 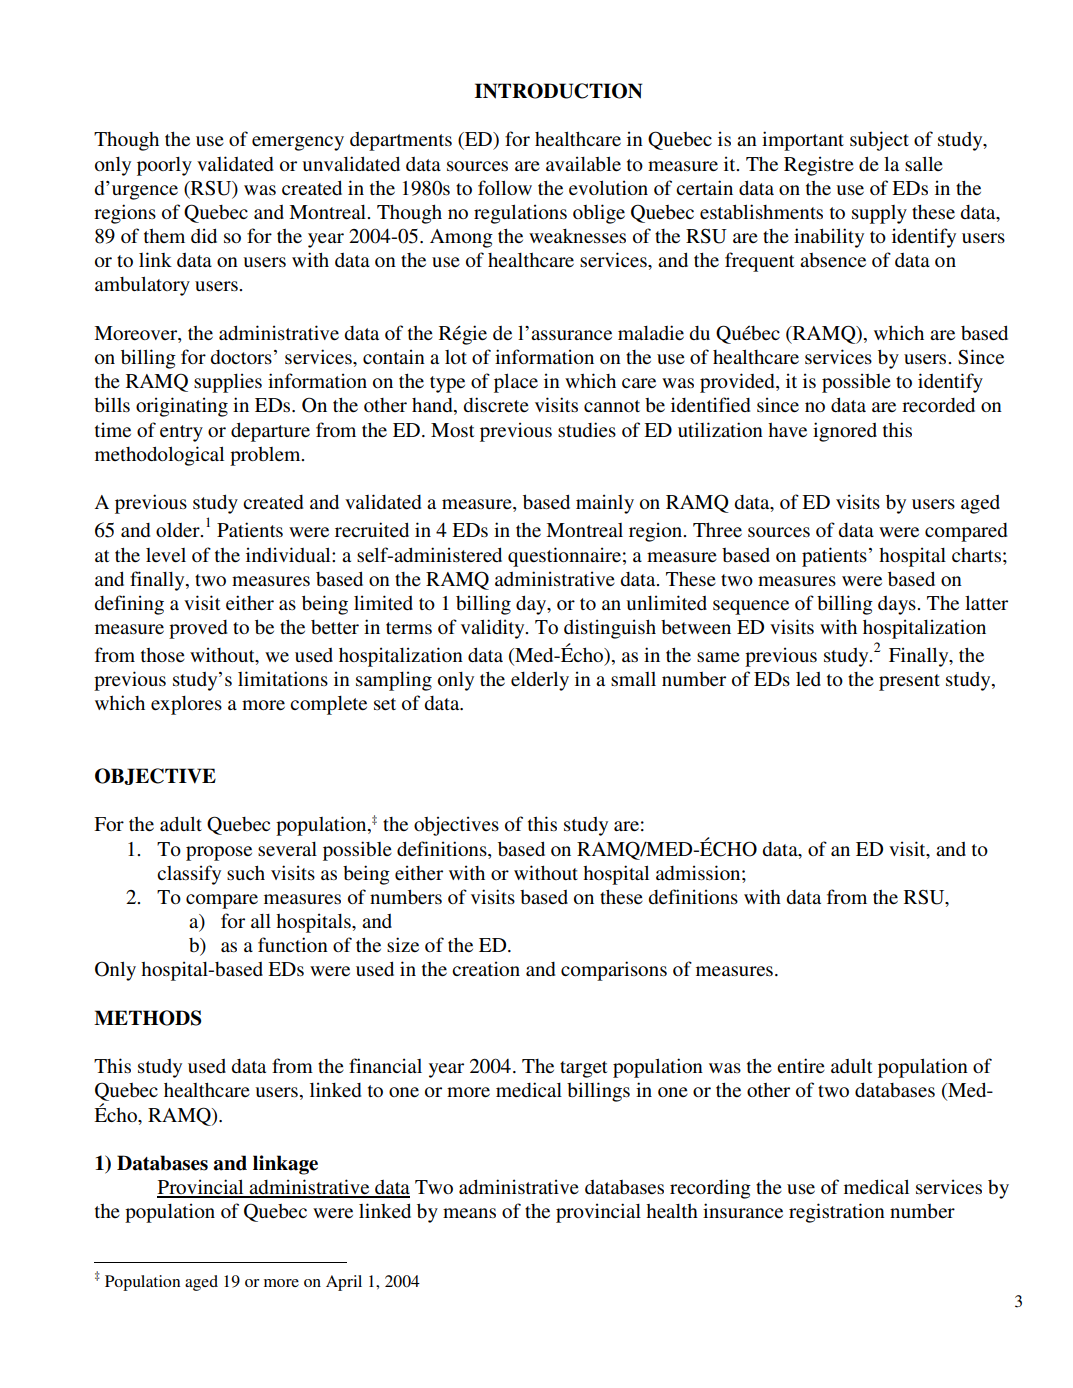 What do you see at coordinates (516, 383) in the page?
I see `place` at bounding box center [516, 383].
